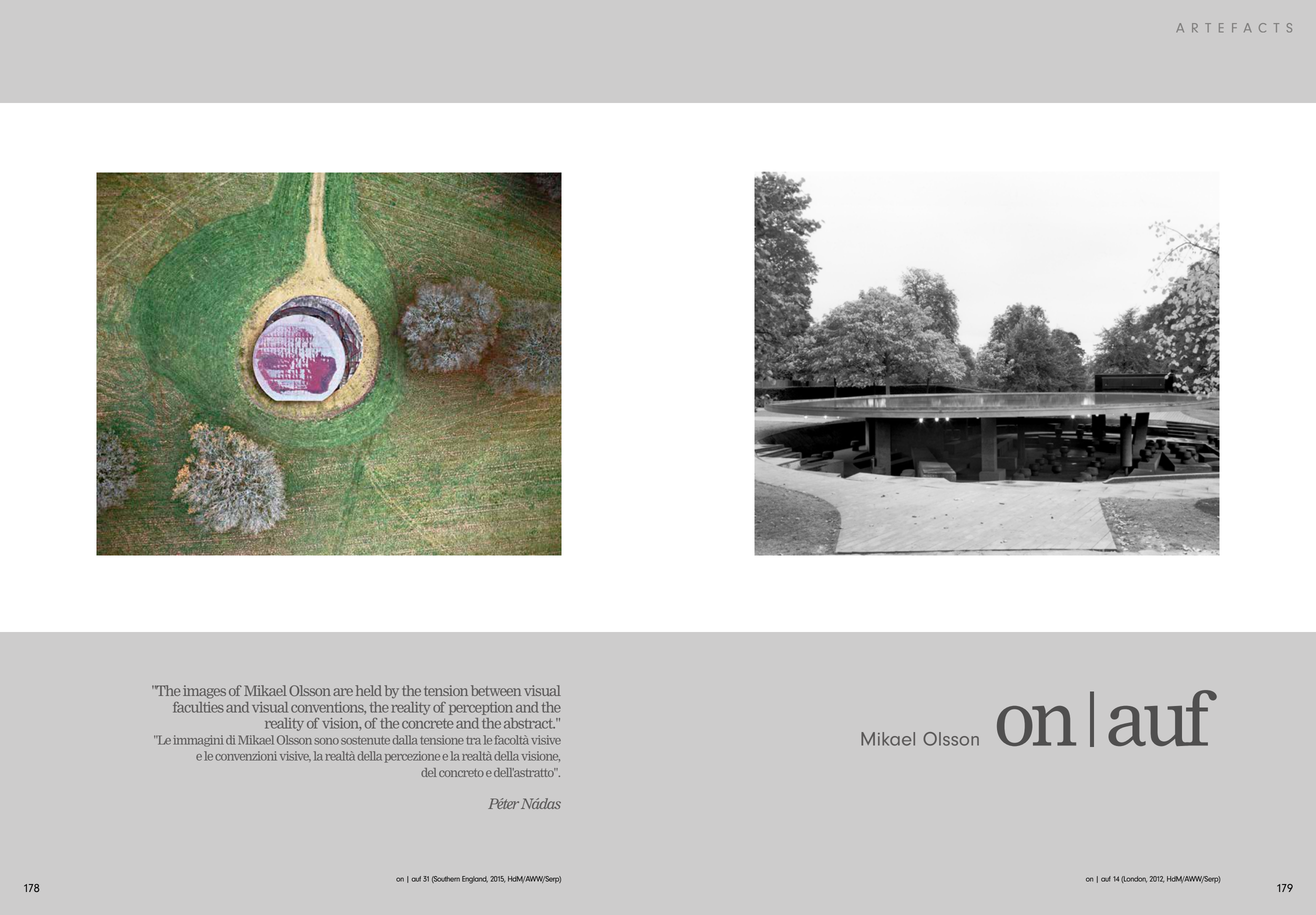  I want to click on abstract, so click(529, 723).
